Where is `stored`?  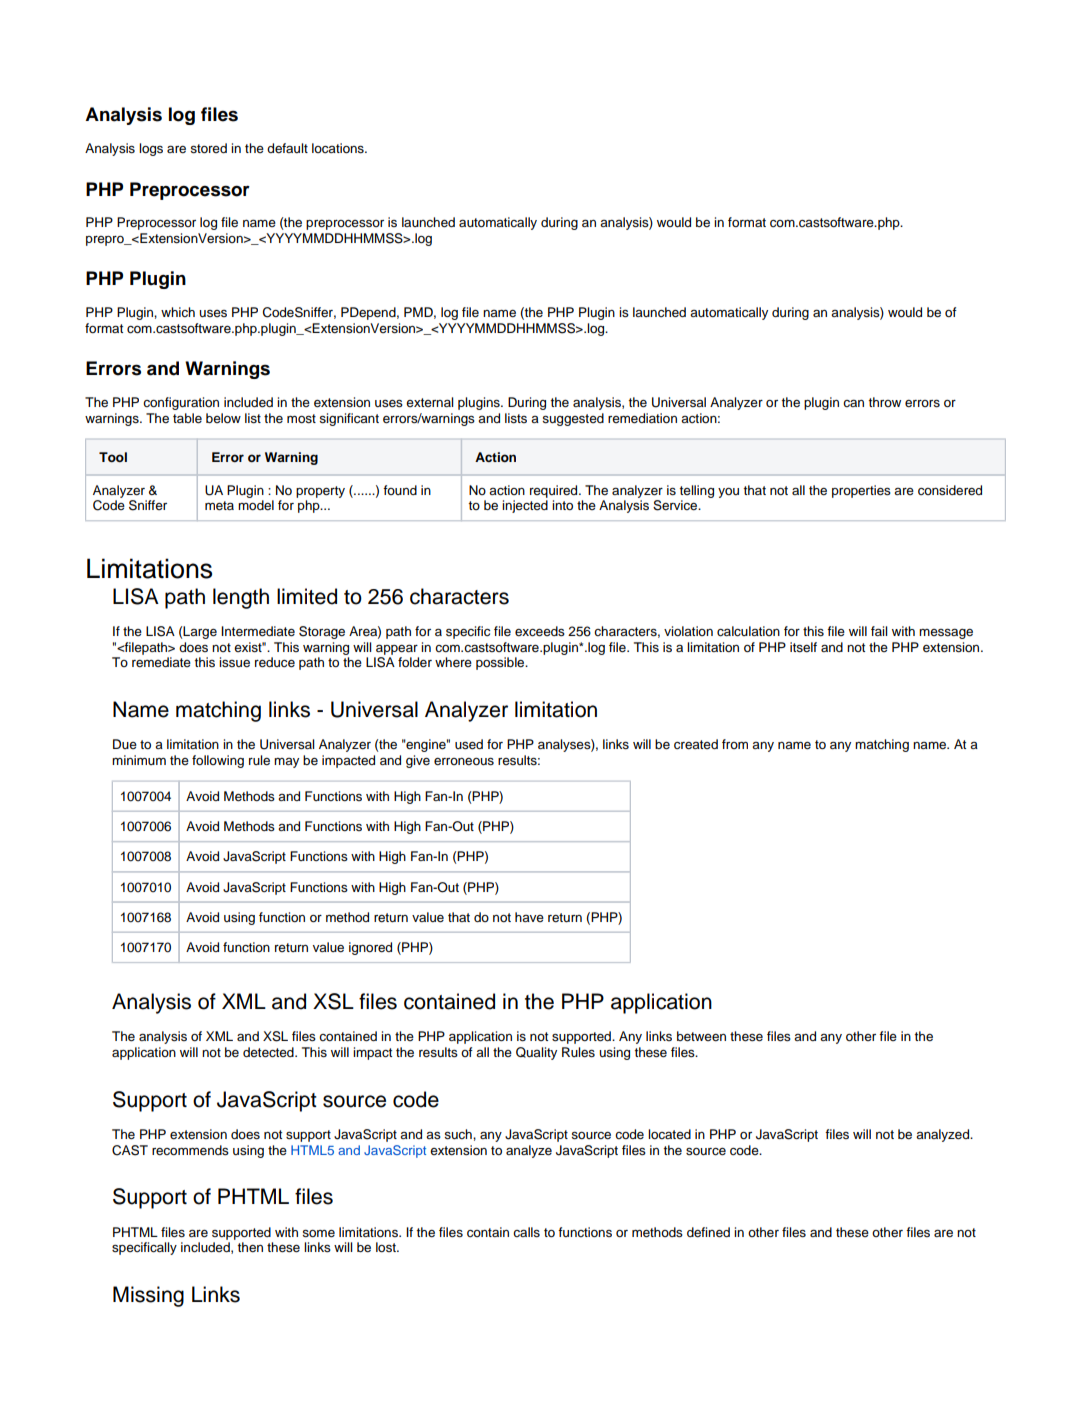 stored is located at coordinates (208, 148).
